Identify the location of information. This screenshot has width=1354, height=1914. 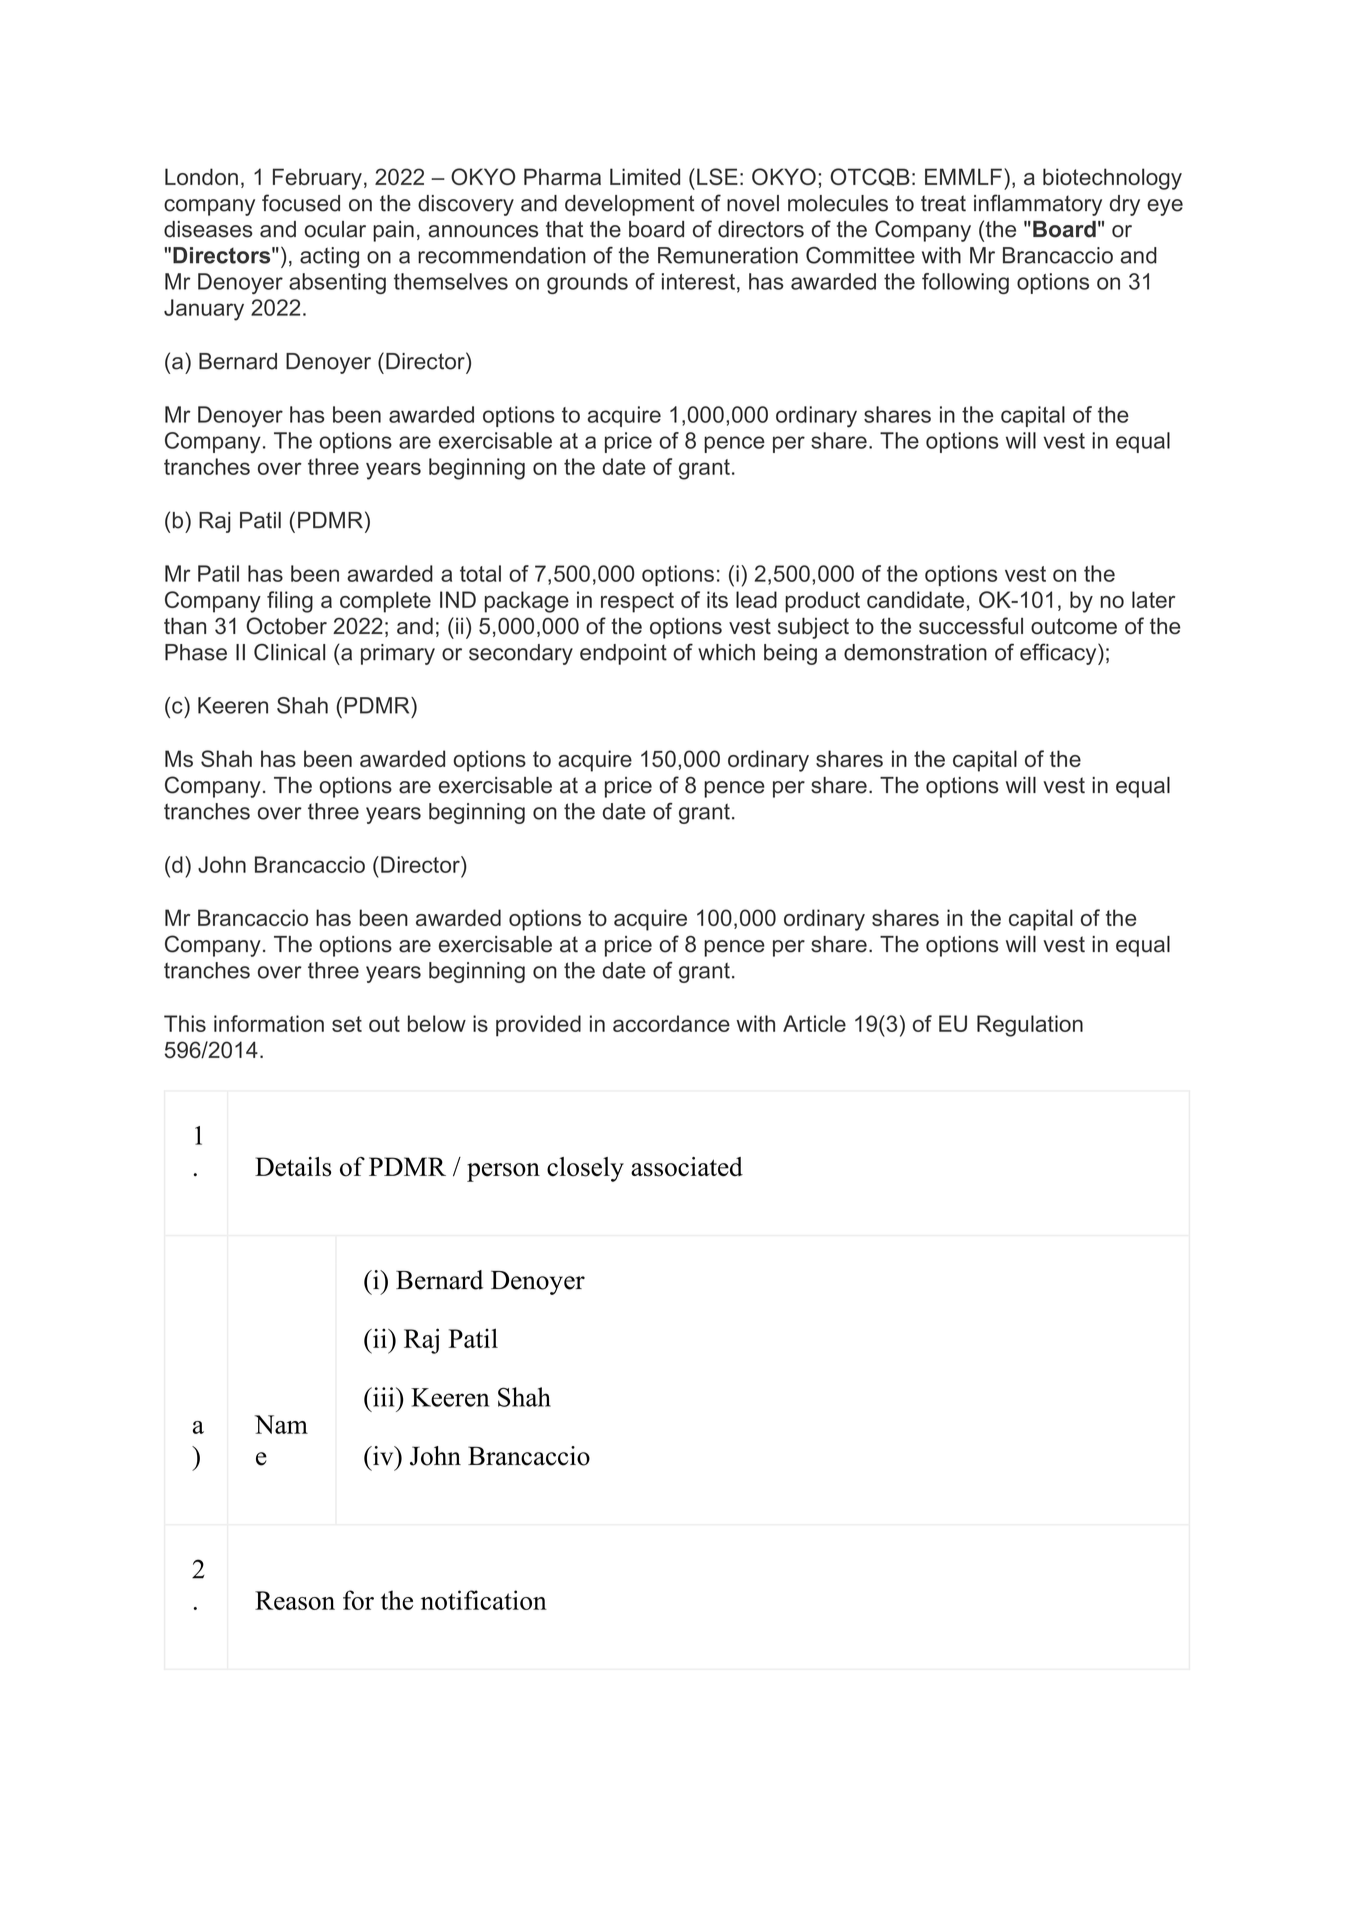
(269, 1023).
